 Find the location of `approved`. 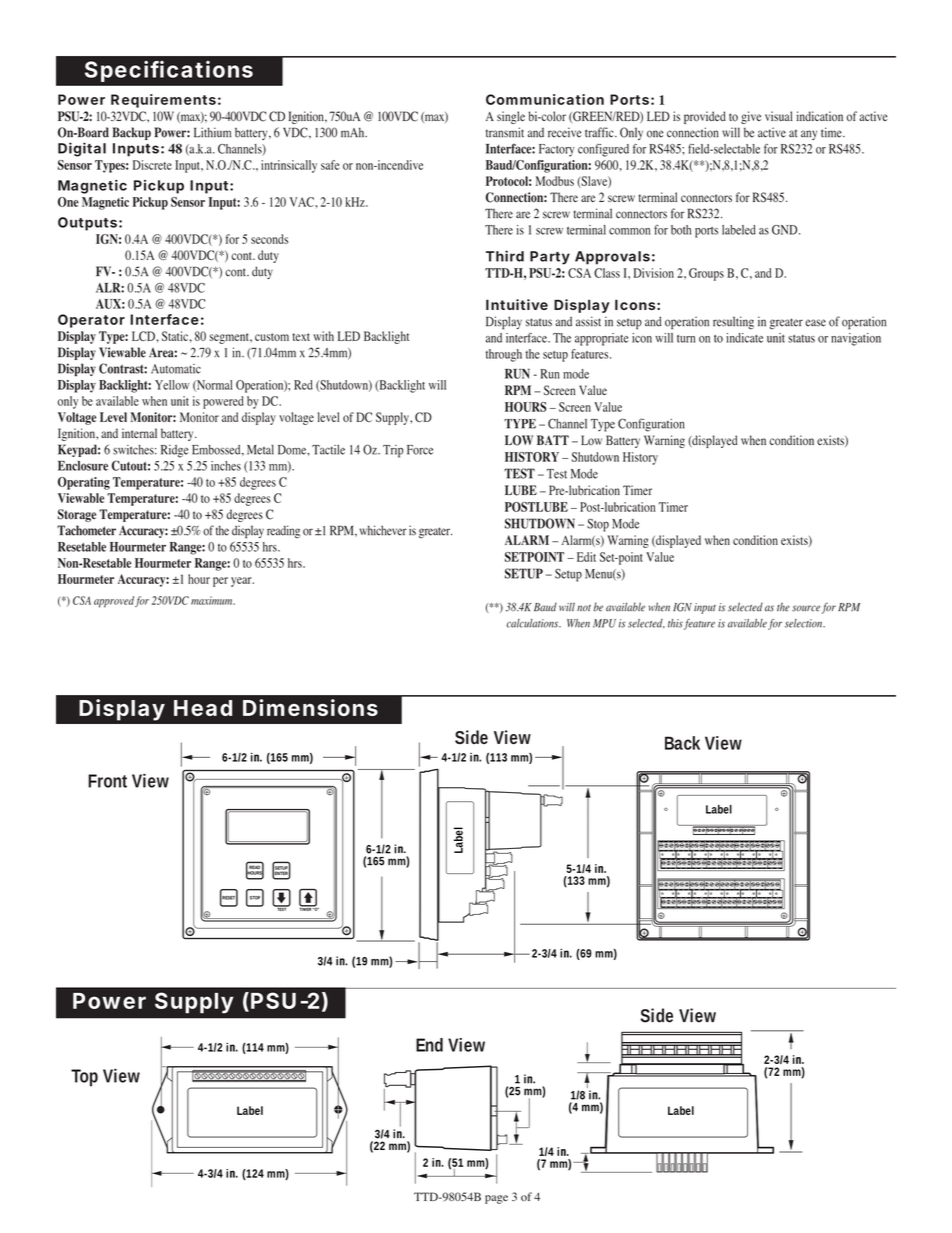

approved is located at coordinates (114, 602).
